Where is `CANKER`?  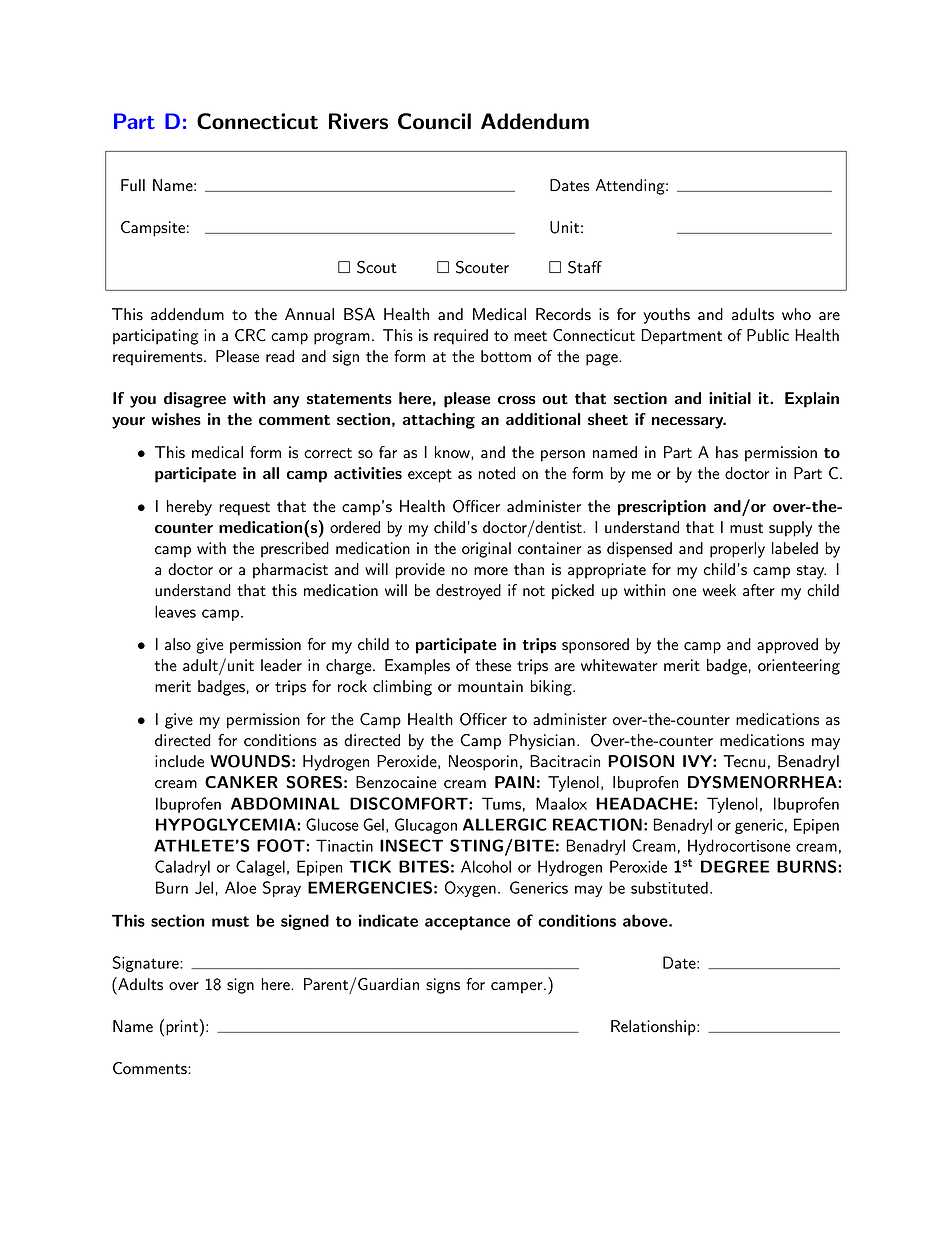 CANKER is located at coordinates (241, 782).
